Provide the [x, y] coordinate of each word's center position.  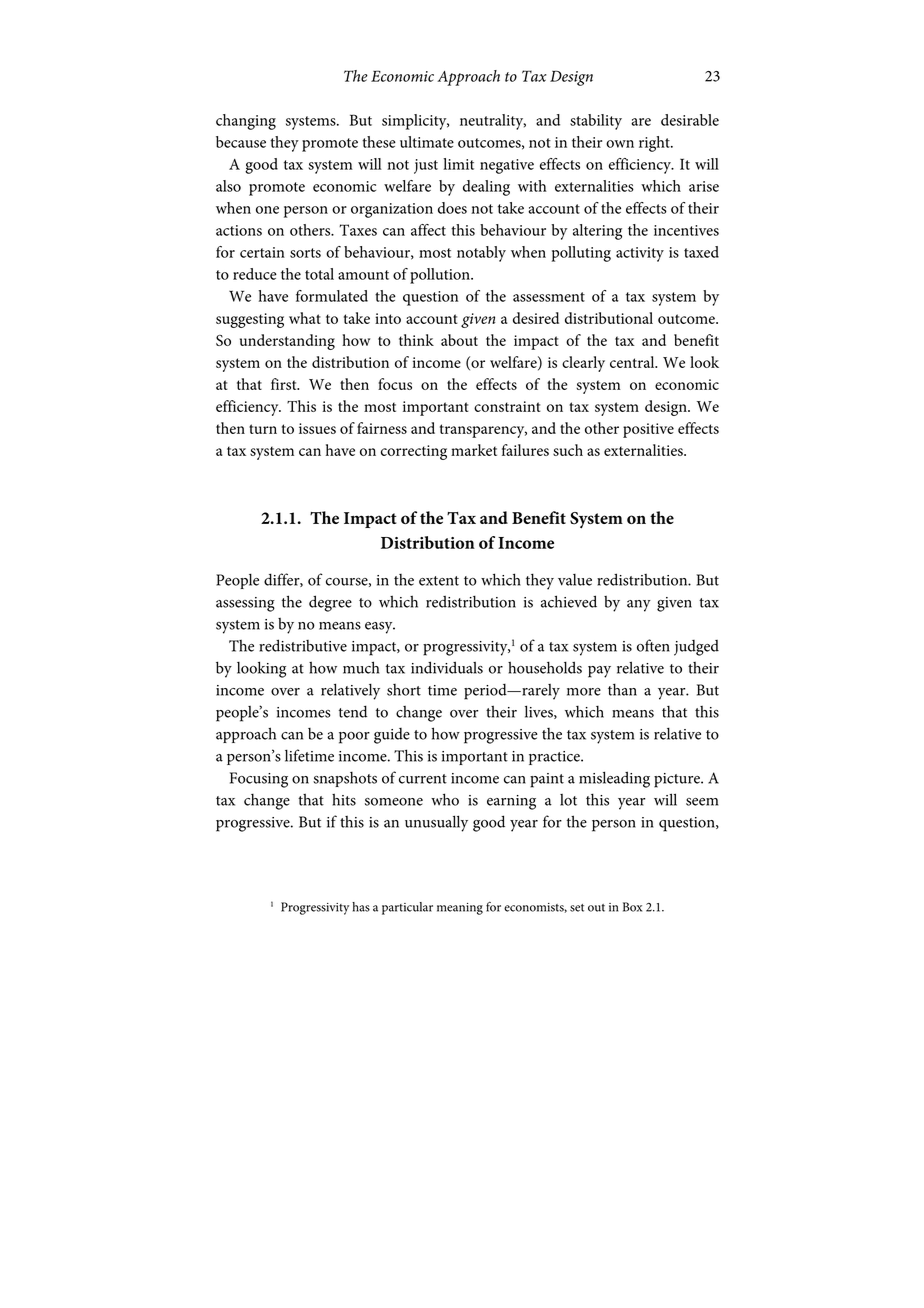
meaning [460, 909]
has [361, 907]
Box [632, 907]
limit [458, 164]
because [241, 142]
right [655, 144]
